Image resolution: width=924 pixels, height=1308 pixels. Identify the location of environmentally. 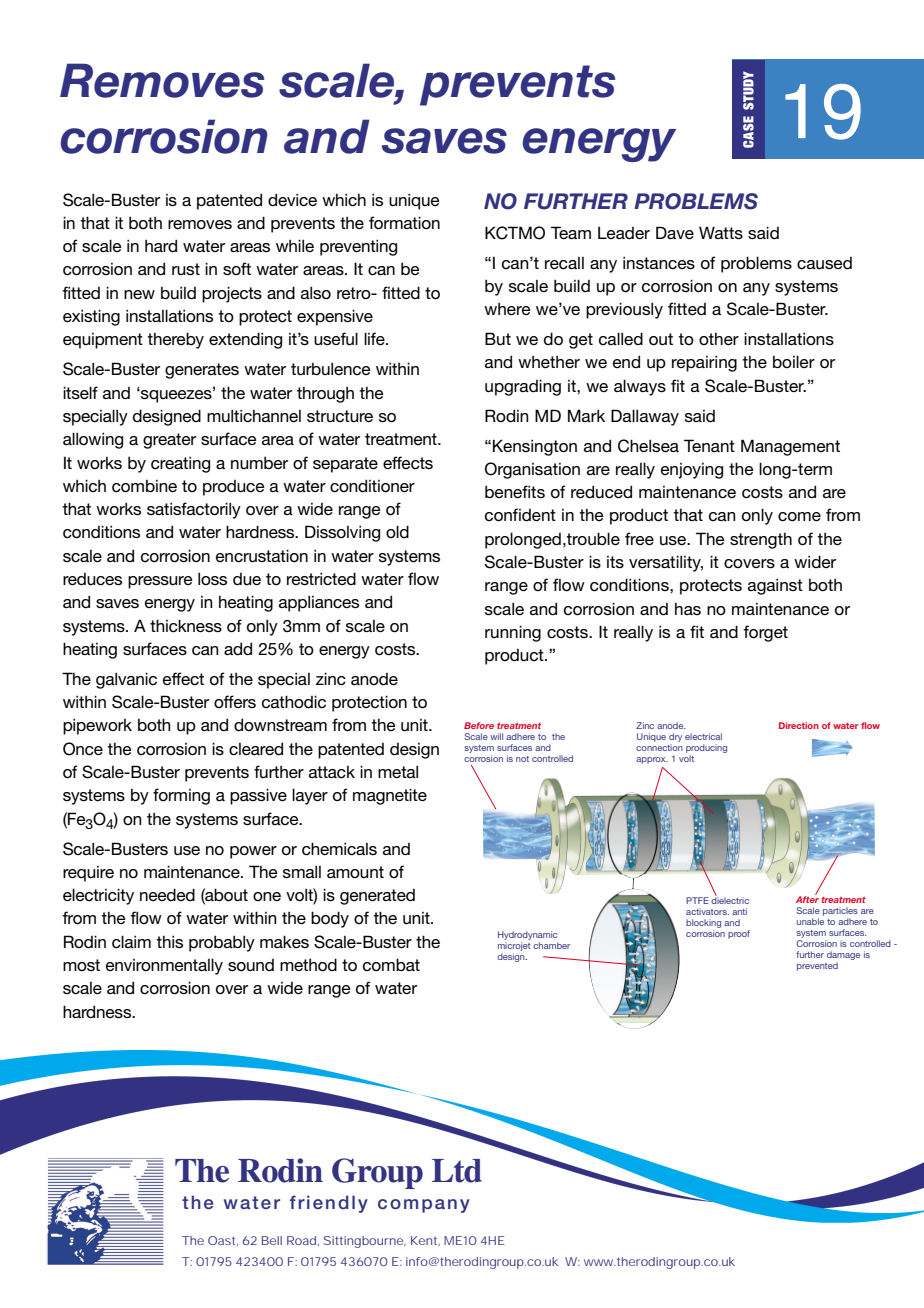
(164, 966).
